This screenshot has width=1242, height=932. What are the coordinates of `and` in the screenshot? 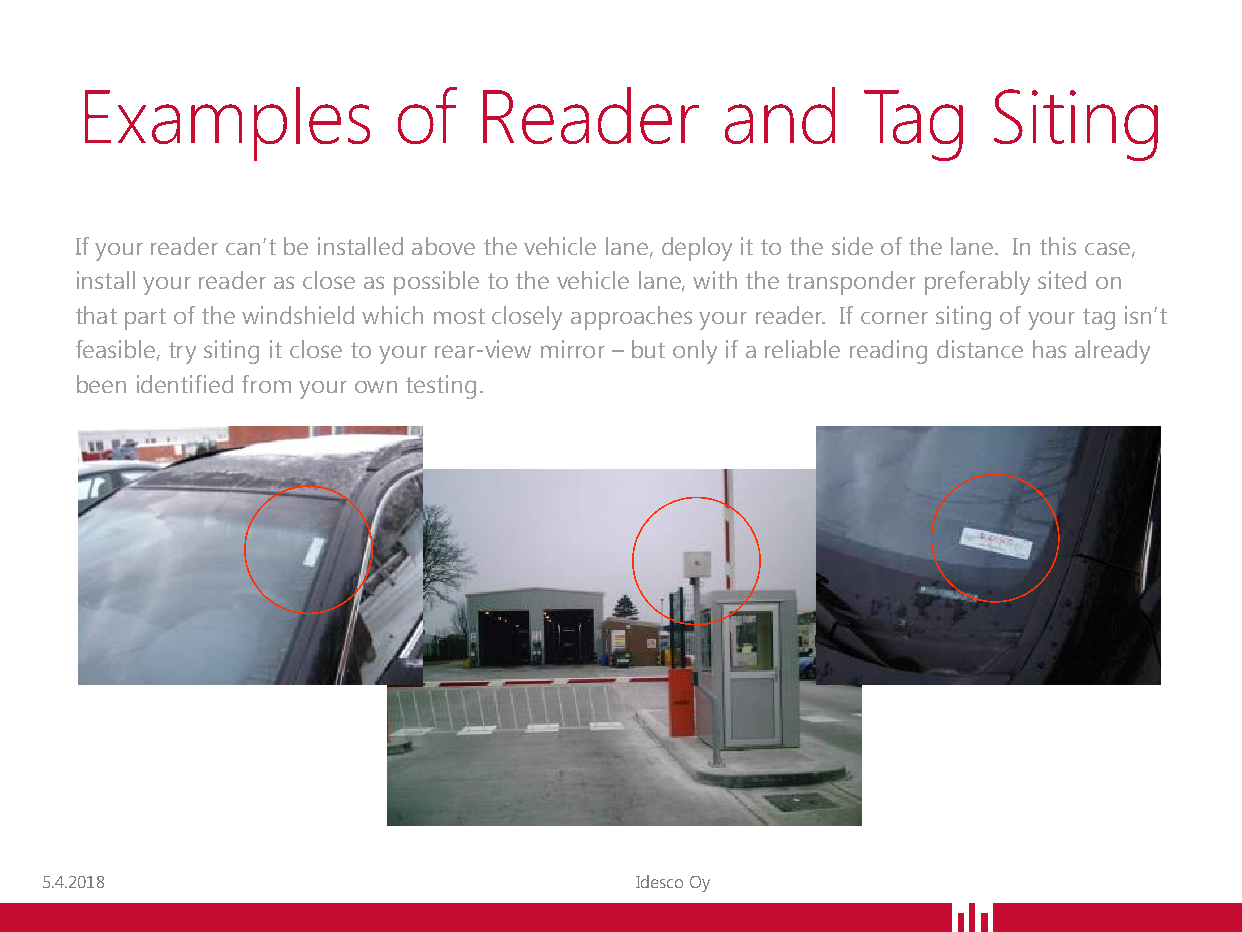 It's located at (780, 115).
